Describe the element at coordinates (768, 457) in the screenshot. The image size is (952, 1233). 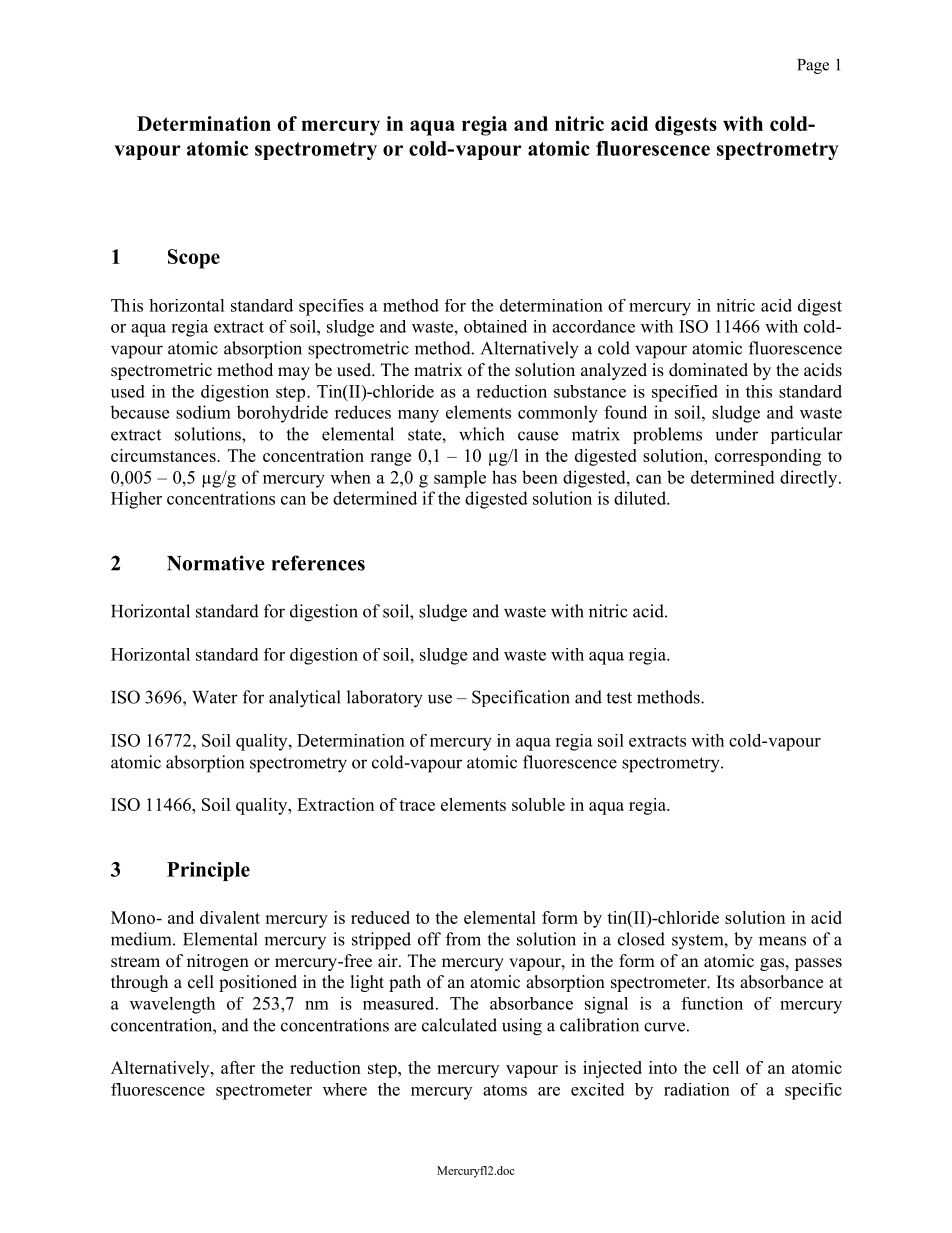
I see `corresponding` at that location.
